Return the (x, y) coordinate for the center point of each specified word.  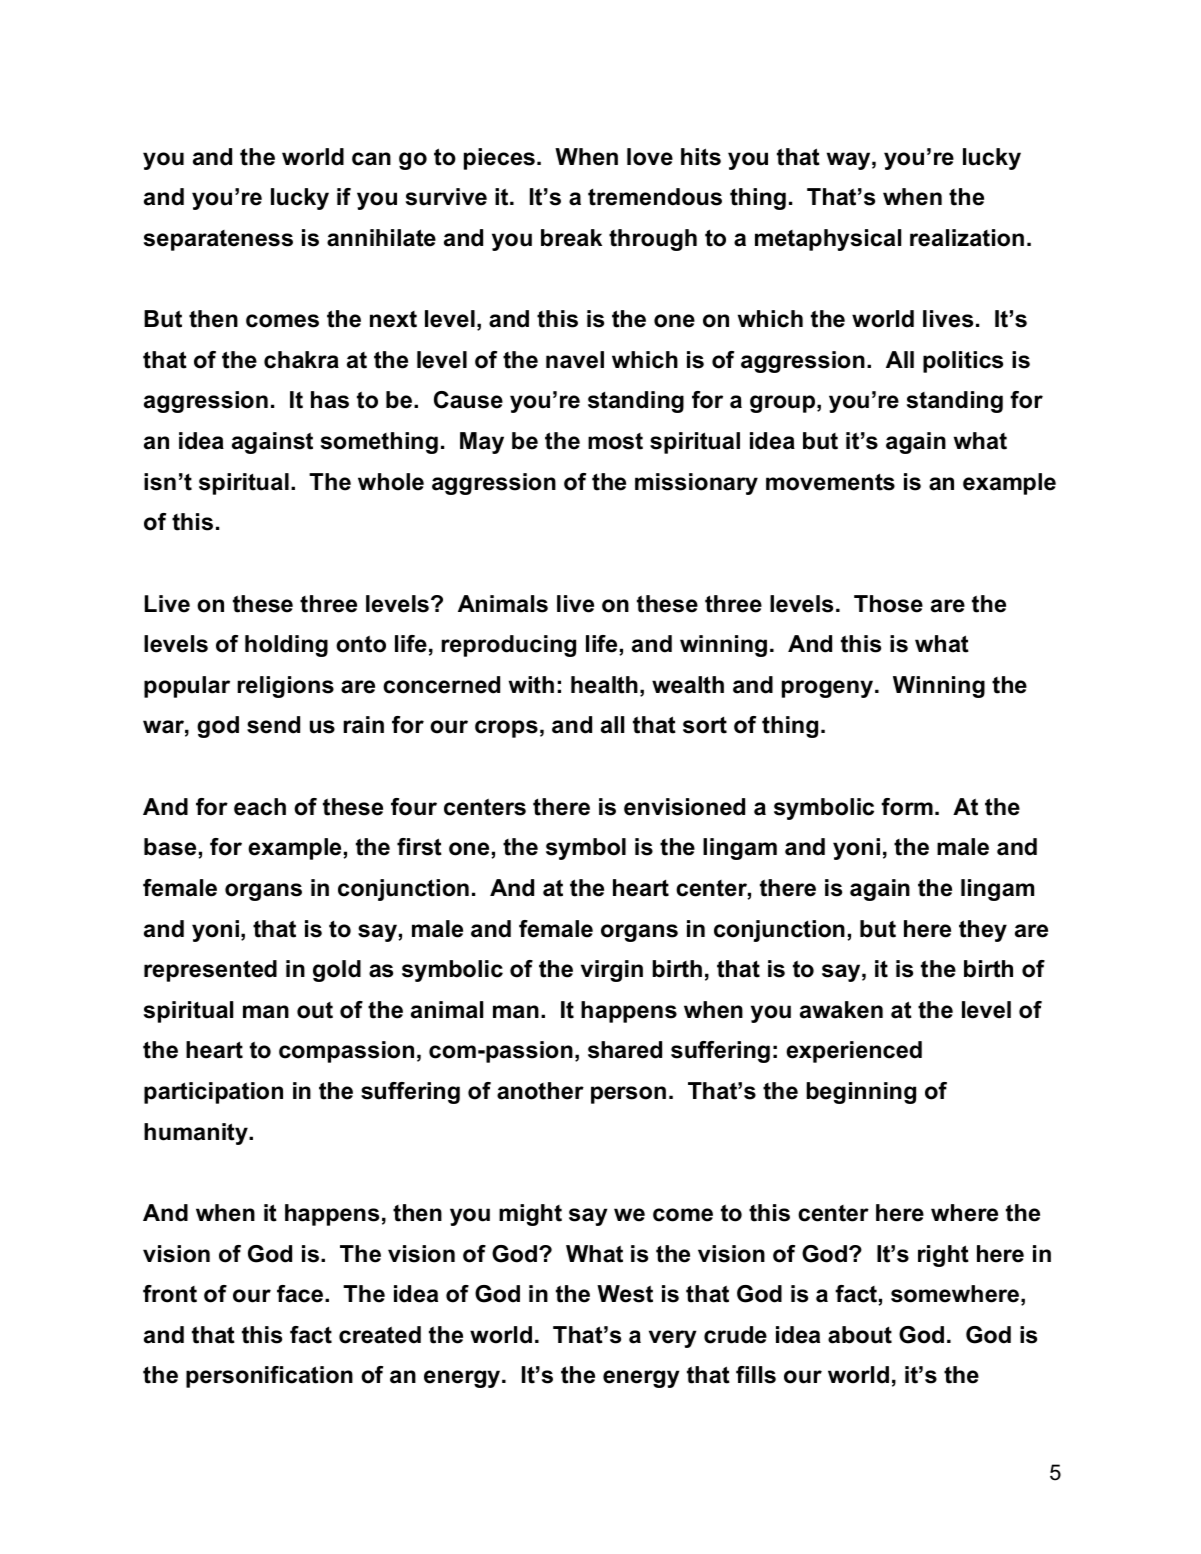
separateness (218, 240)
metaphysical (828, 240)
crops (506, 729)
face (301, 1294)
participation (213, 1093)
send (273, 725)
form (907, 807)
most (615, 441)
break (571, 238)
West (625, 1294)
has (330, 400)
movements (830, 482)
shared (625, 1050)
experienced (854, 1052)
